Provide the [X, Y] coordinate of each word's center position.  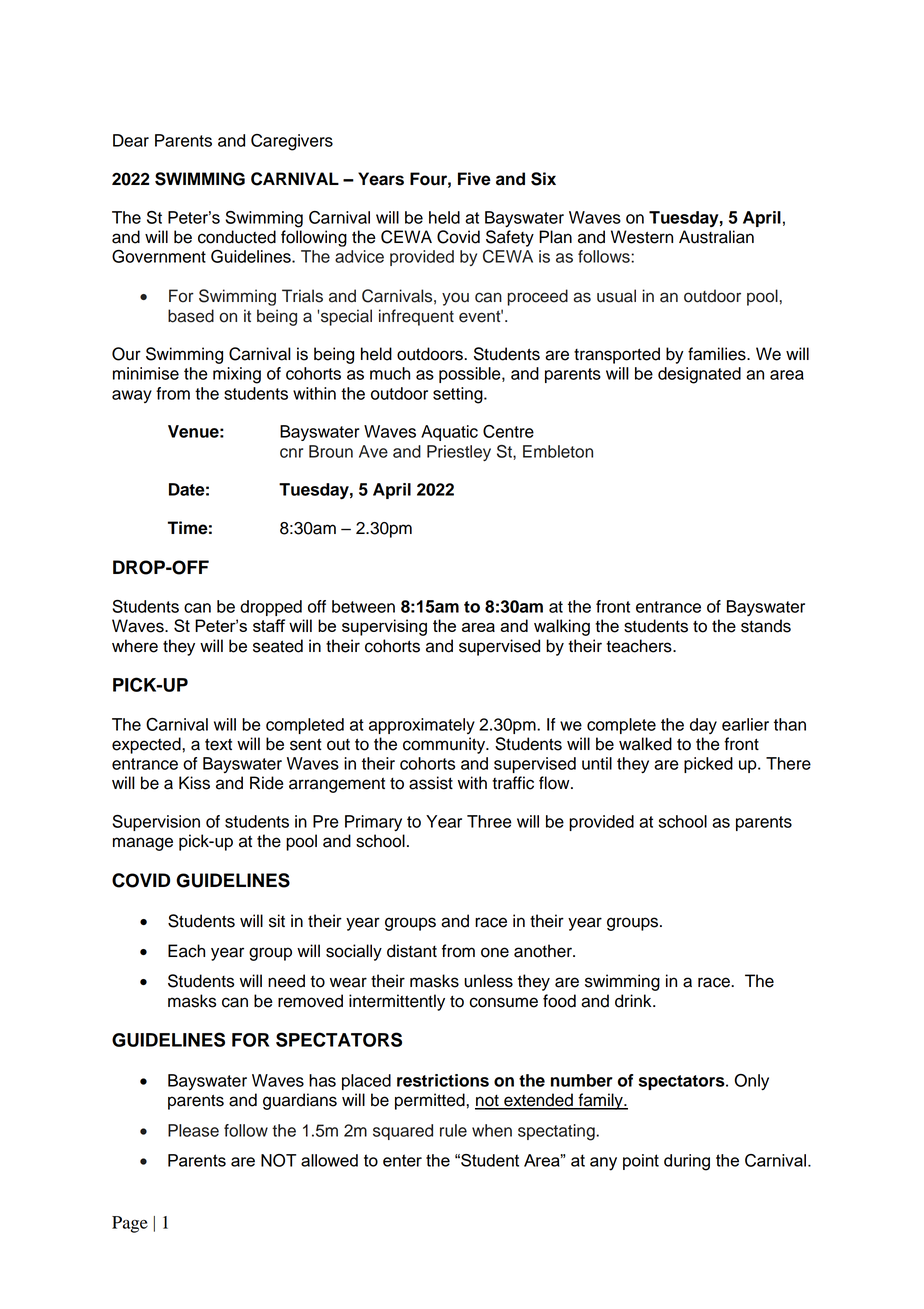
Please [193, 1130]
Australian [716, 237]
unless [488, 981]
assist [431, 783]
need [286, 981]
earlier [745, 724]
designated [699, 375]
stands [766, 626]
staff [269, 625]
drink [634, 1001]
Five [474, 179]
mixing [237, 375]
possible [471, 375]
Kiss [194, 783]
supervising [384, 627]
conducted [237, 237]
